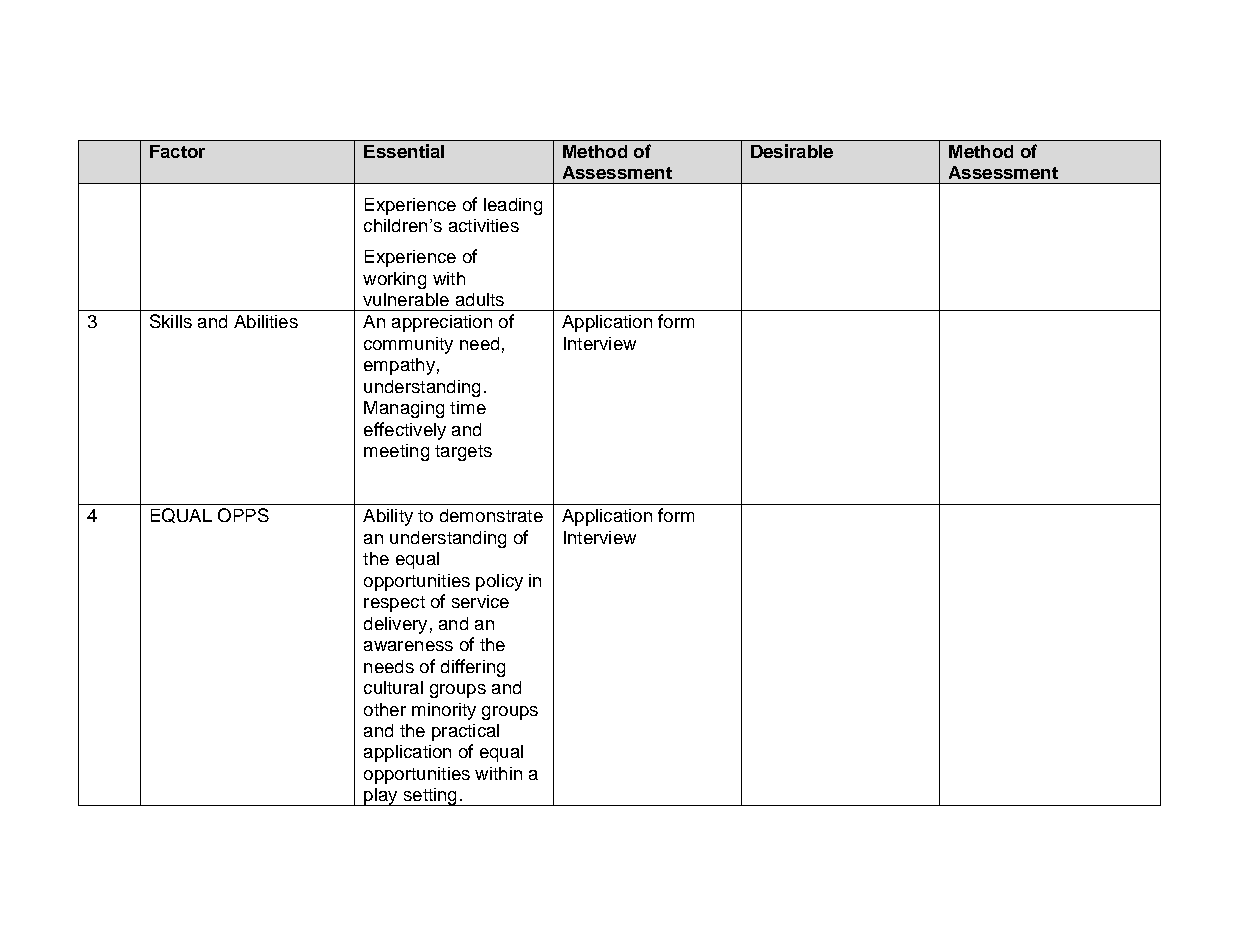 This document has height=952, width=1233. Describe the element at coordinates (177, 151) in the document. I see `Factor` at that location.
